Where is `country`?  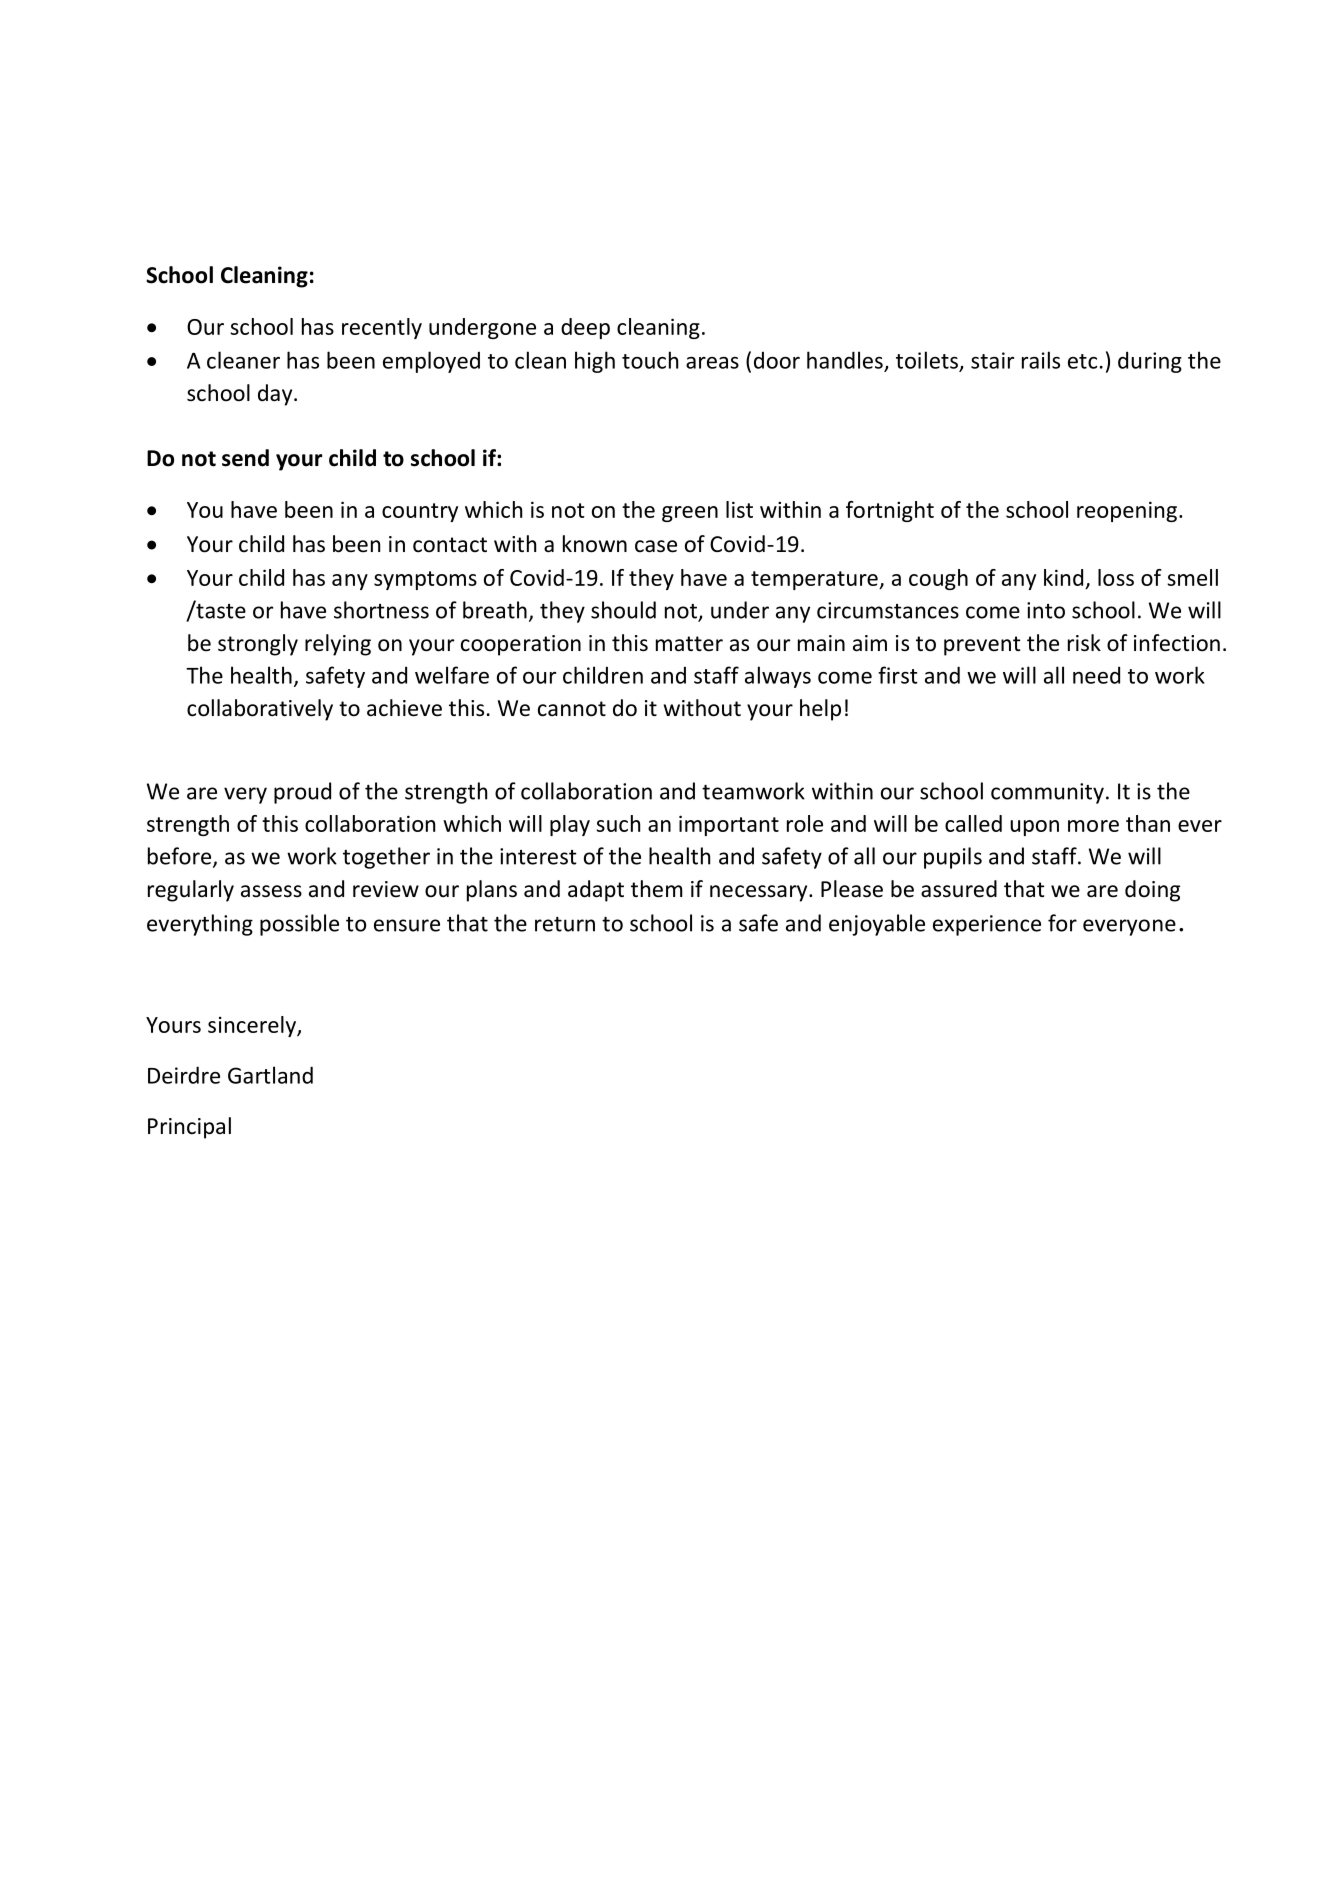 country is located at coordinates (420, 512).
